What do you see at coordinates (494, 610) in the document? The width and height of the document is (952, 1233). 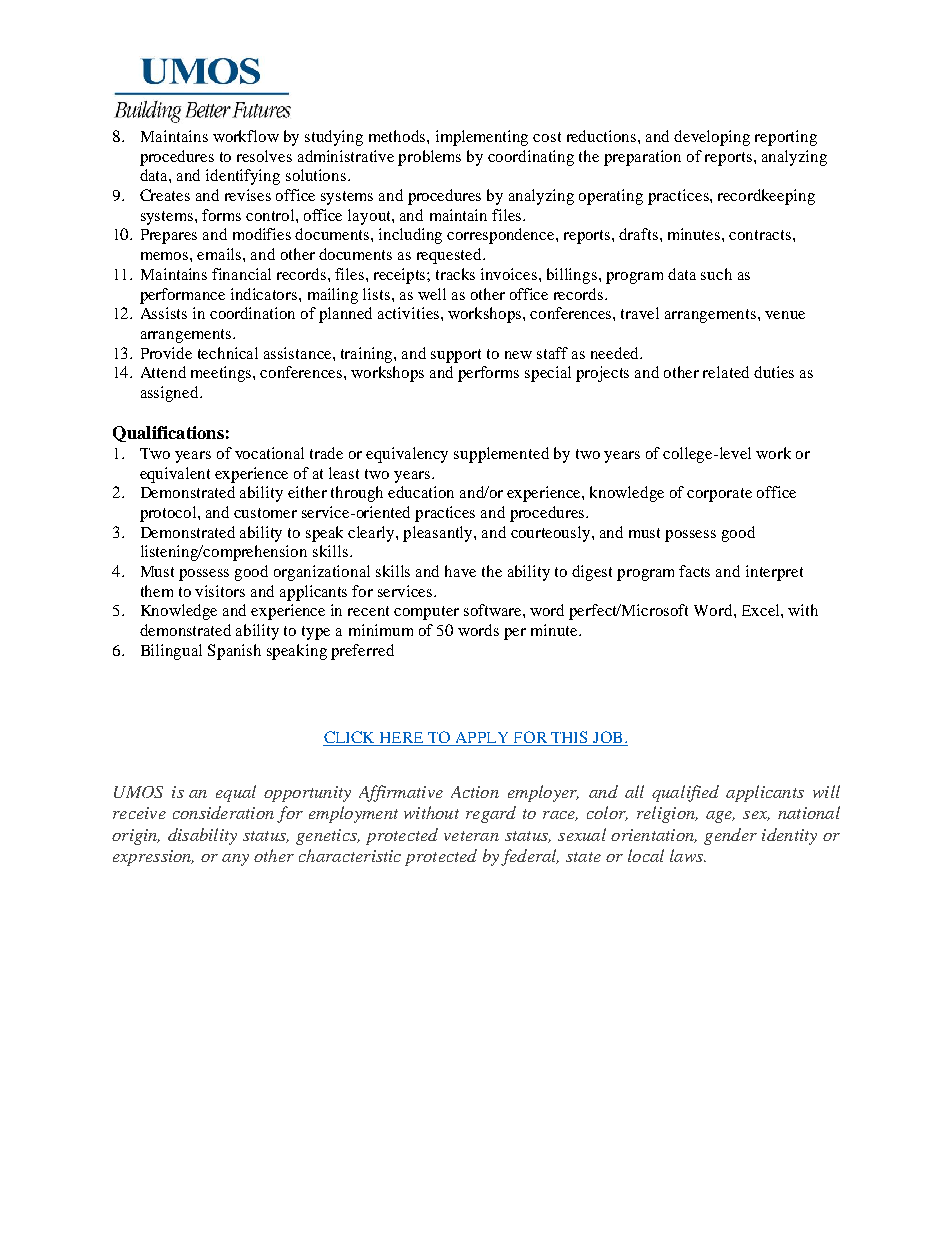 I see `software` at bounding box center [494, 610].
